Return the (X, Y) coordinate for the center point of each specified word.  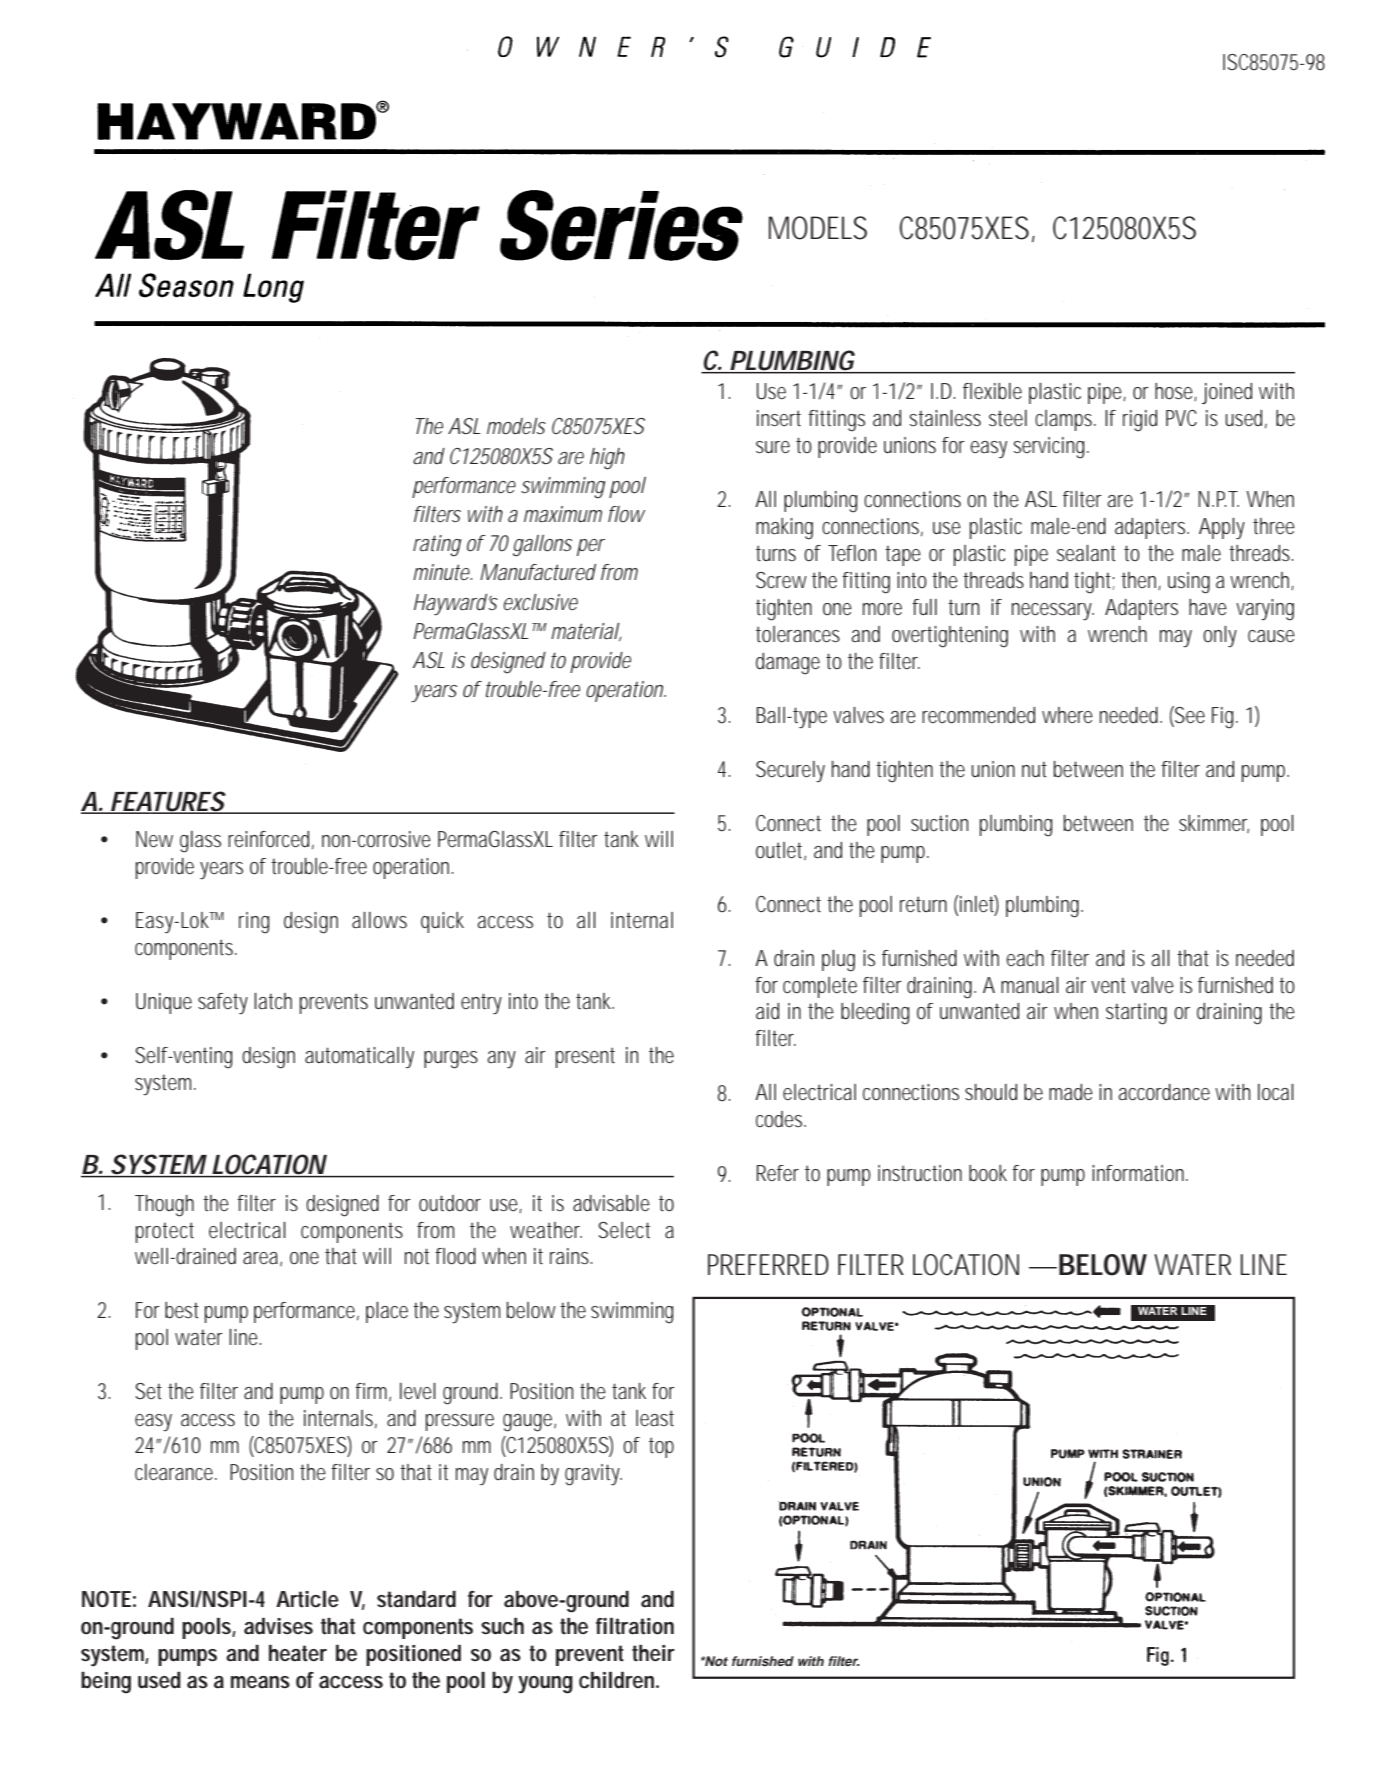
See (1189, 716)
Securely (790, 771)
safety (223, 1003)
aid (767, 1011)
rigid (1140, 421)
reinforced (271, 840)
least (655, 1418)
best (182, 1310)
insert (779, 418)
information (1140, 1173)
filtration (635, 1626)
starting (1136, 1014)
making (784, 529)
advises (278, 1626)
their (653, 1653)
